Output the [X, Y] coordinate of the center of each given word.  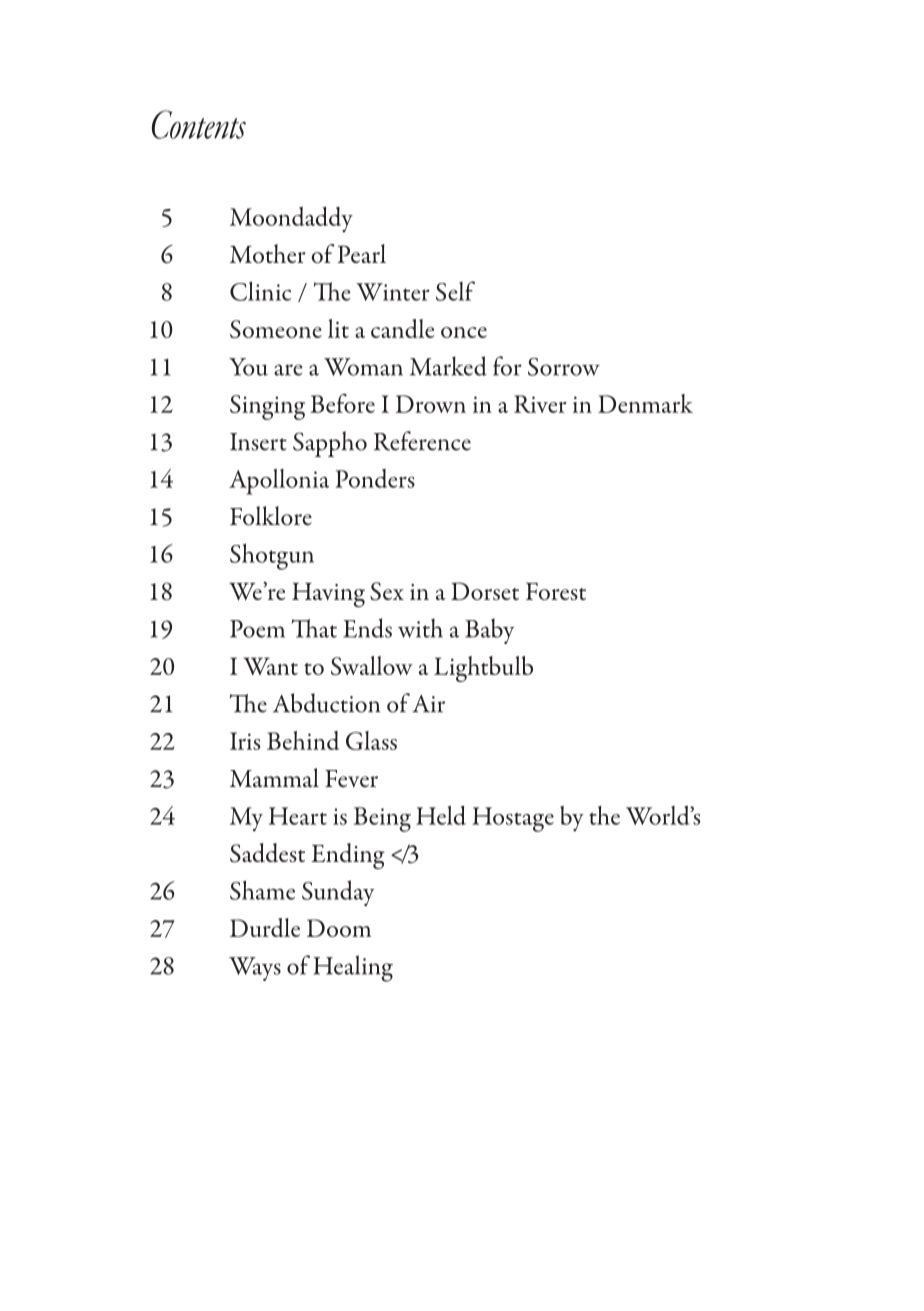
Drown [431, 404]
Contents [199, 124]
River [540, 404]
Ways [255, 969]
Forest [556, 591]
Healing [353, 968]
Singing [267, 407]
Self [455, 291]
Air [428, 704]
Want [271, 666]
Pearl [362, 253]
